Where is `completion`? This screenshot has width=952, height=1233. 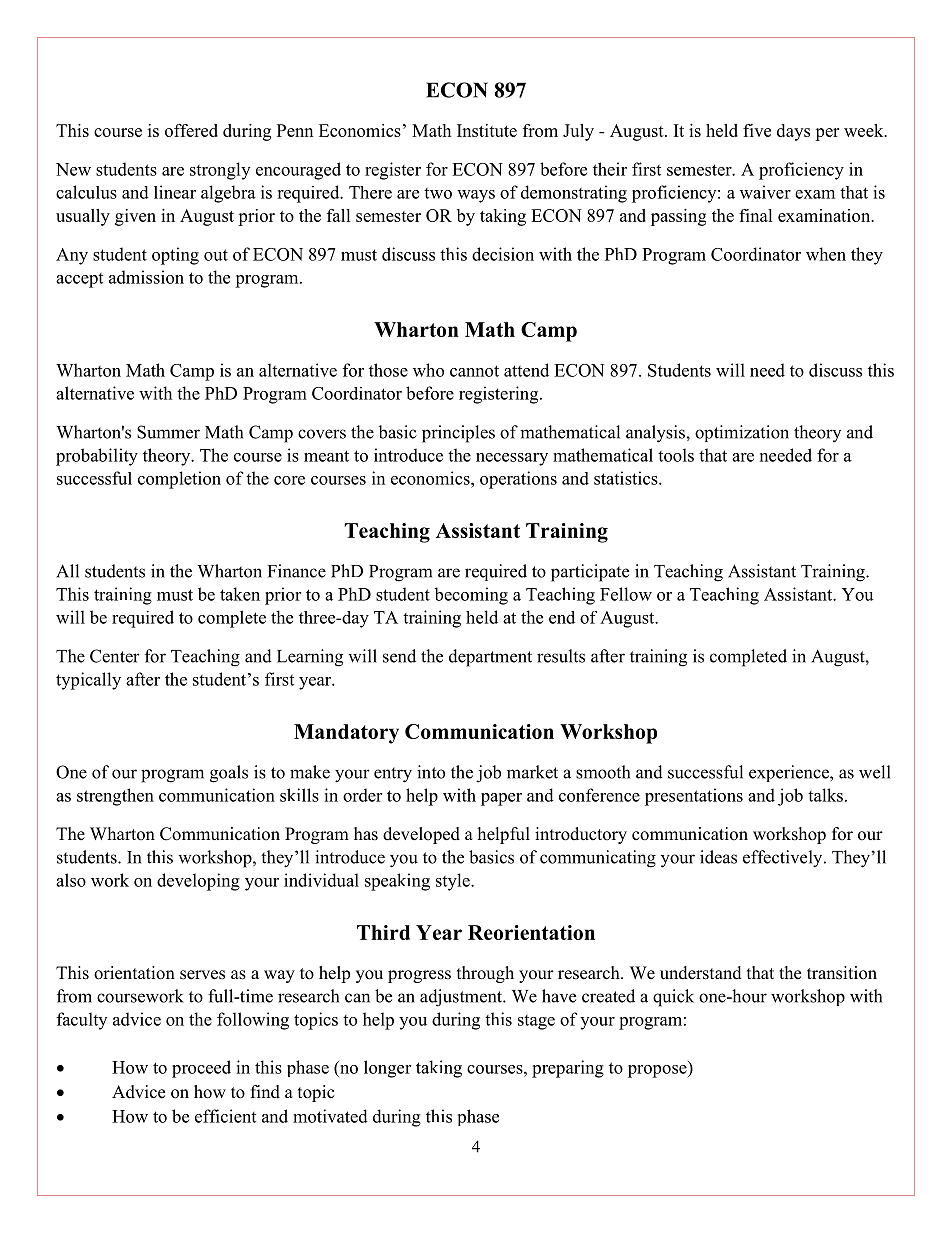
completion is located at coordinates (179, 480).
